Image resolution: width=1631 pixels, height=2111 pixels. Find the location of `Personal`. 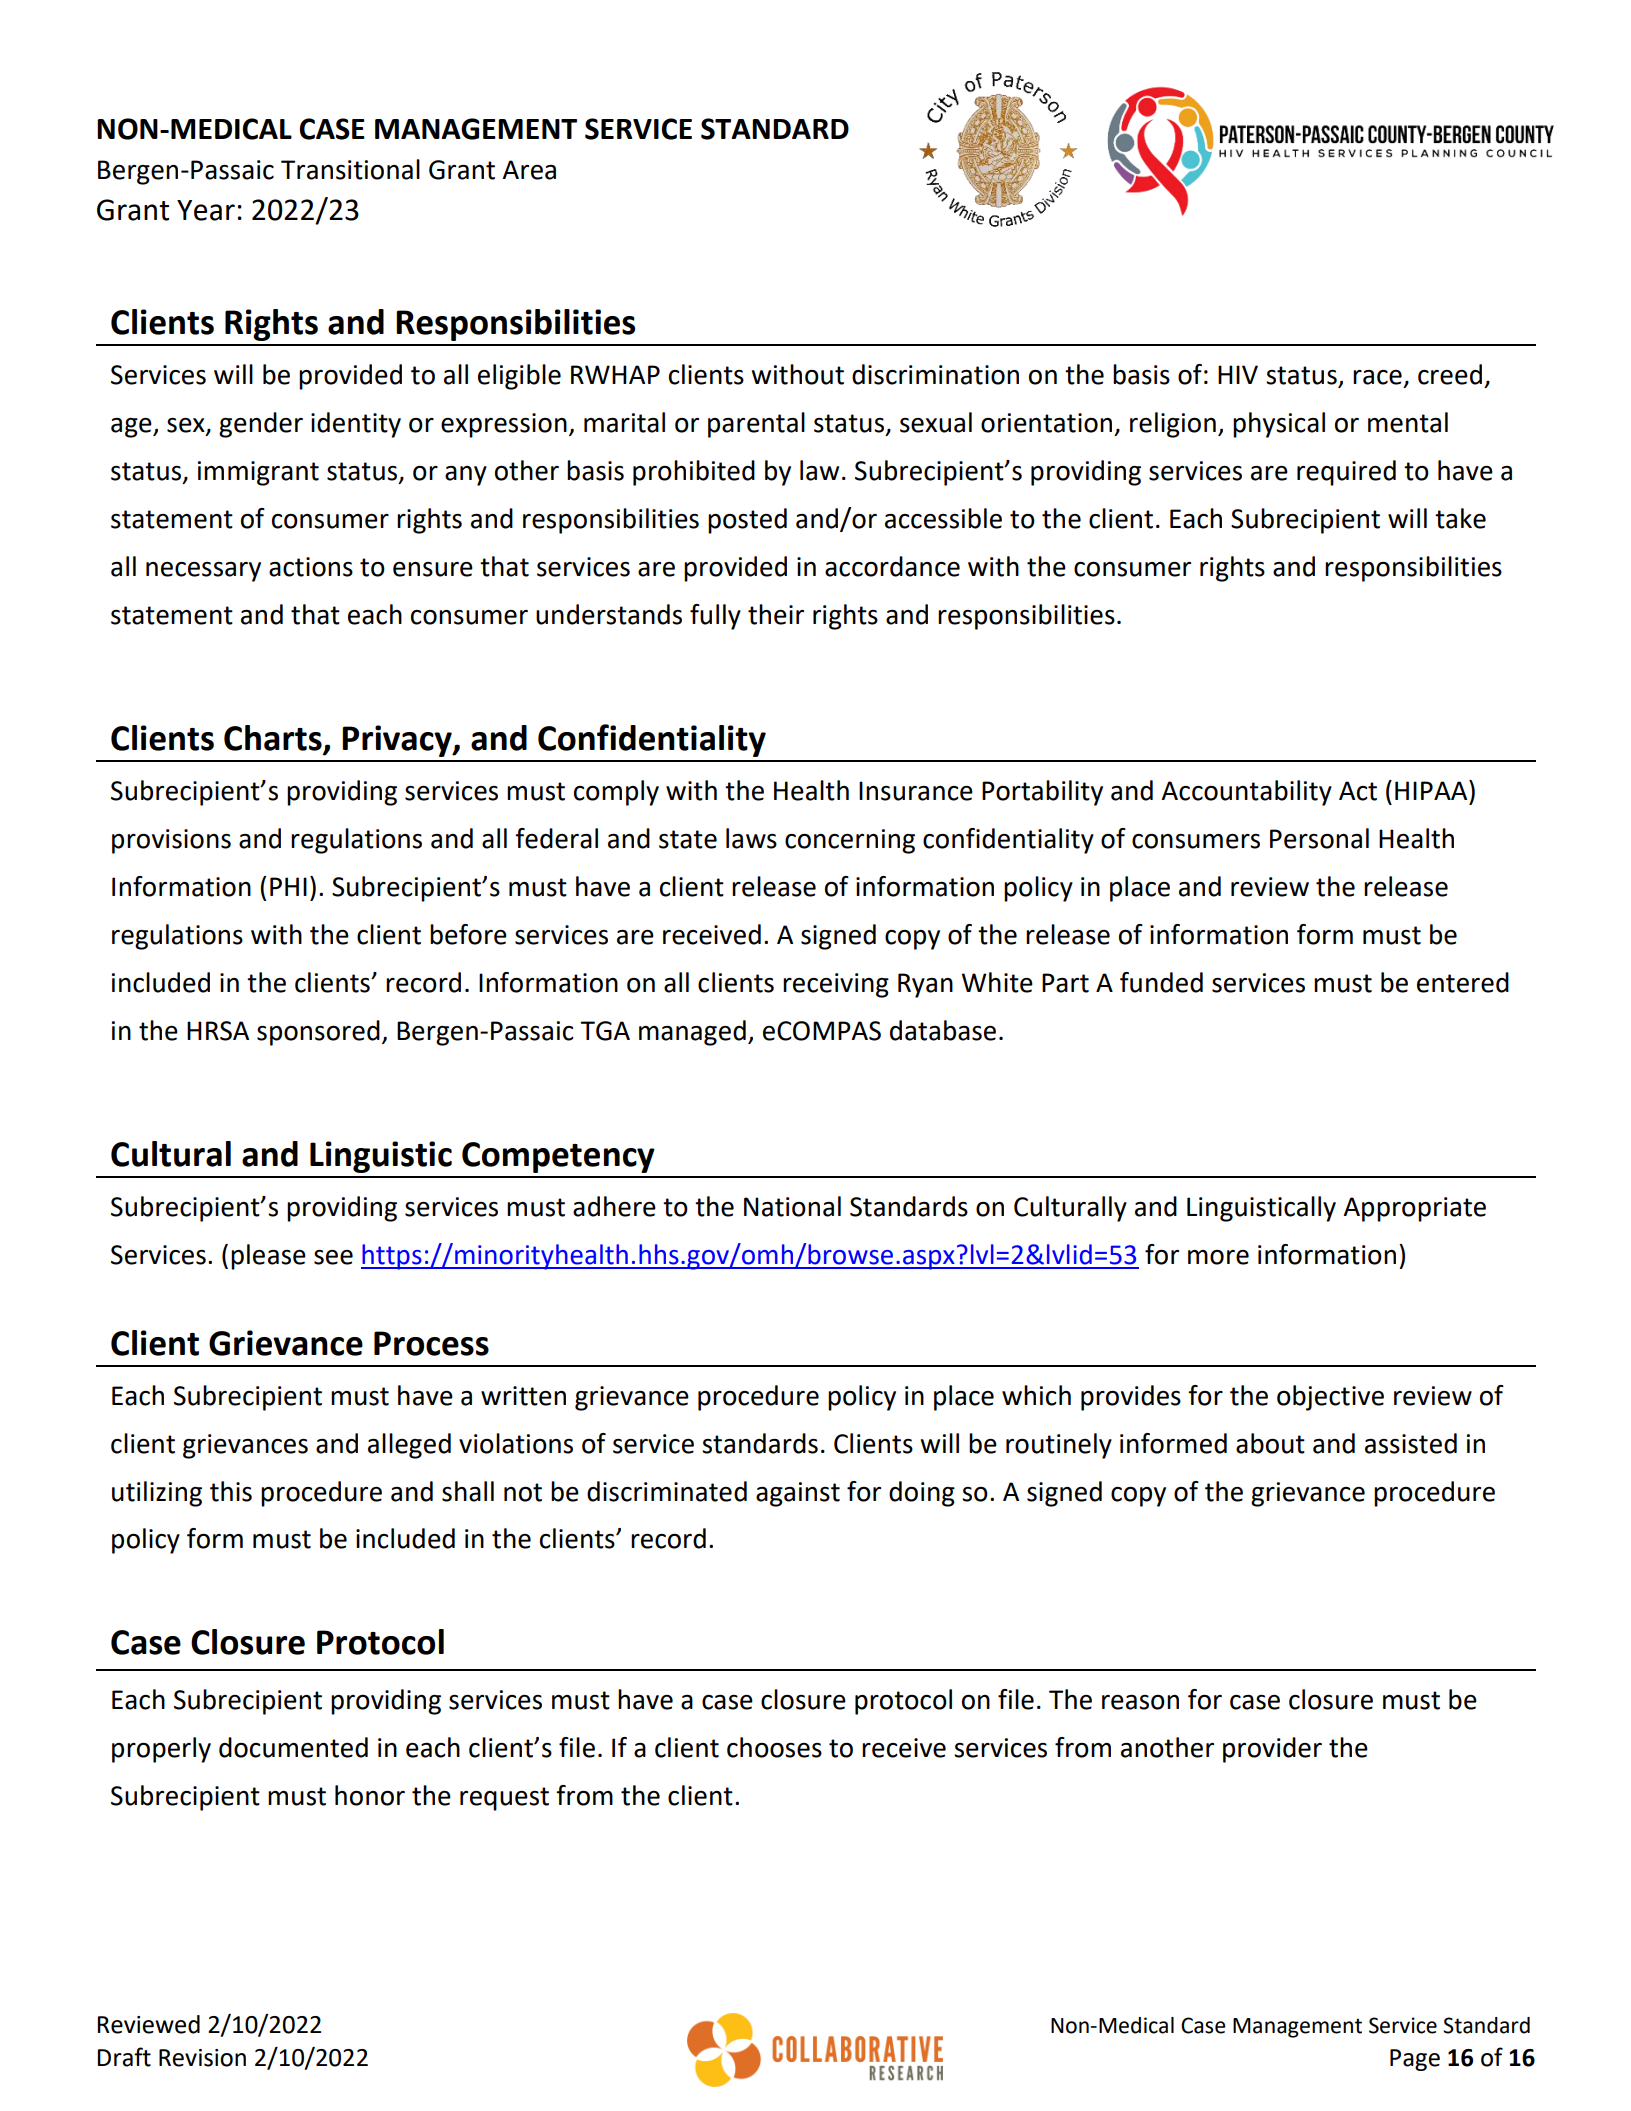

Personal is located at coordinates (1319, 838).
